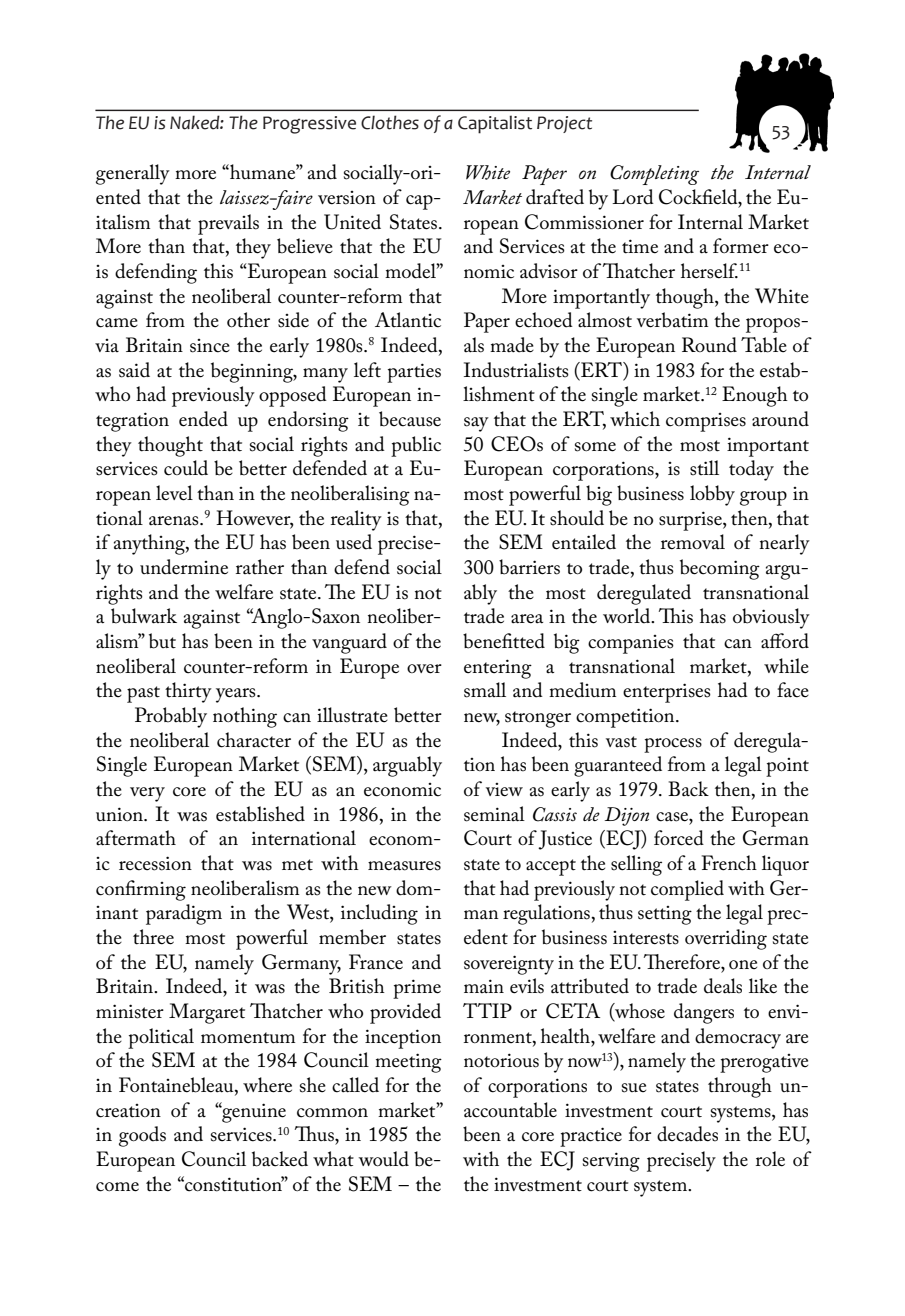 This image has height=1316, width=905. Describe the element at coordinates (153, 937) in the image. I see `three` at that location.
